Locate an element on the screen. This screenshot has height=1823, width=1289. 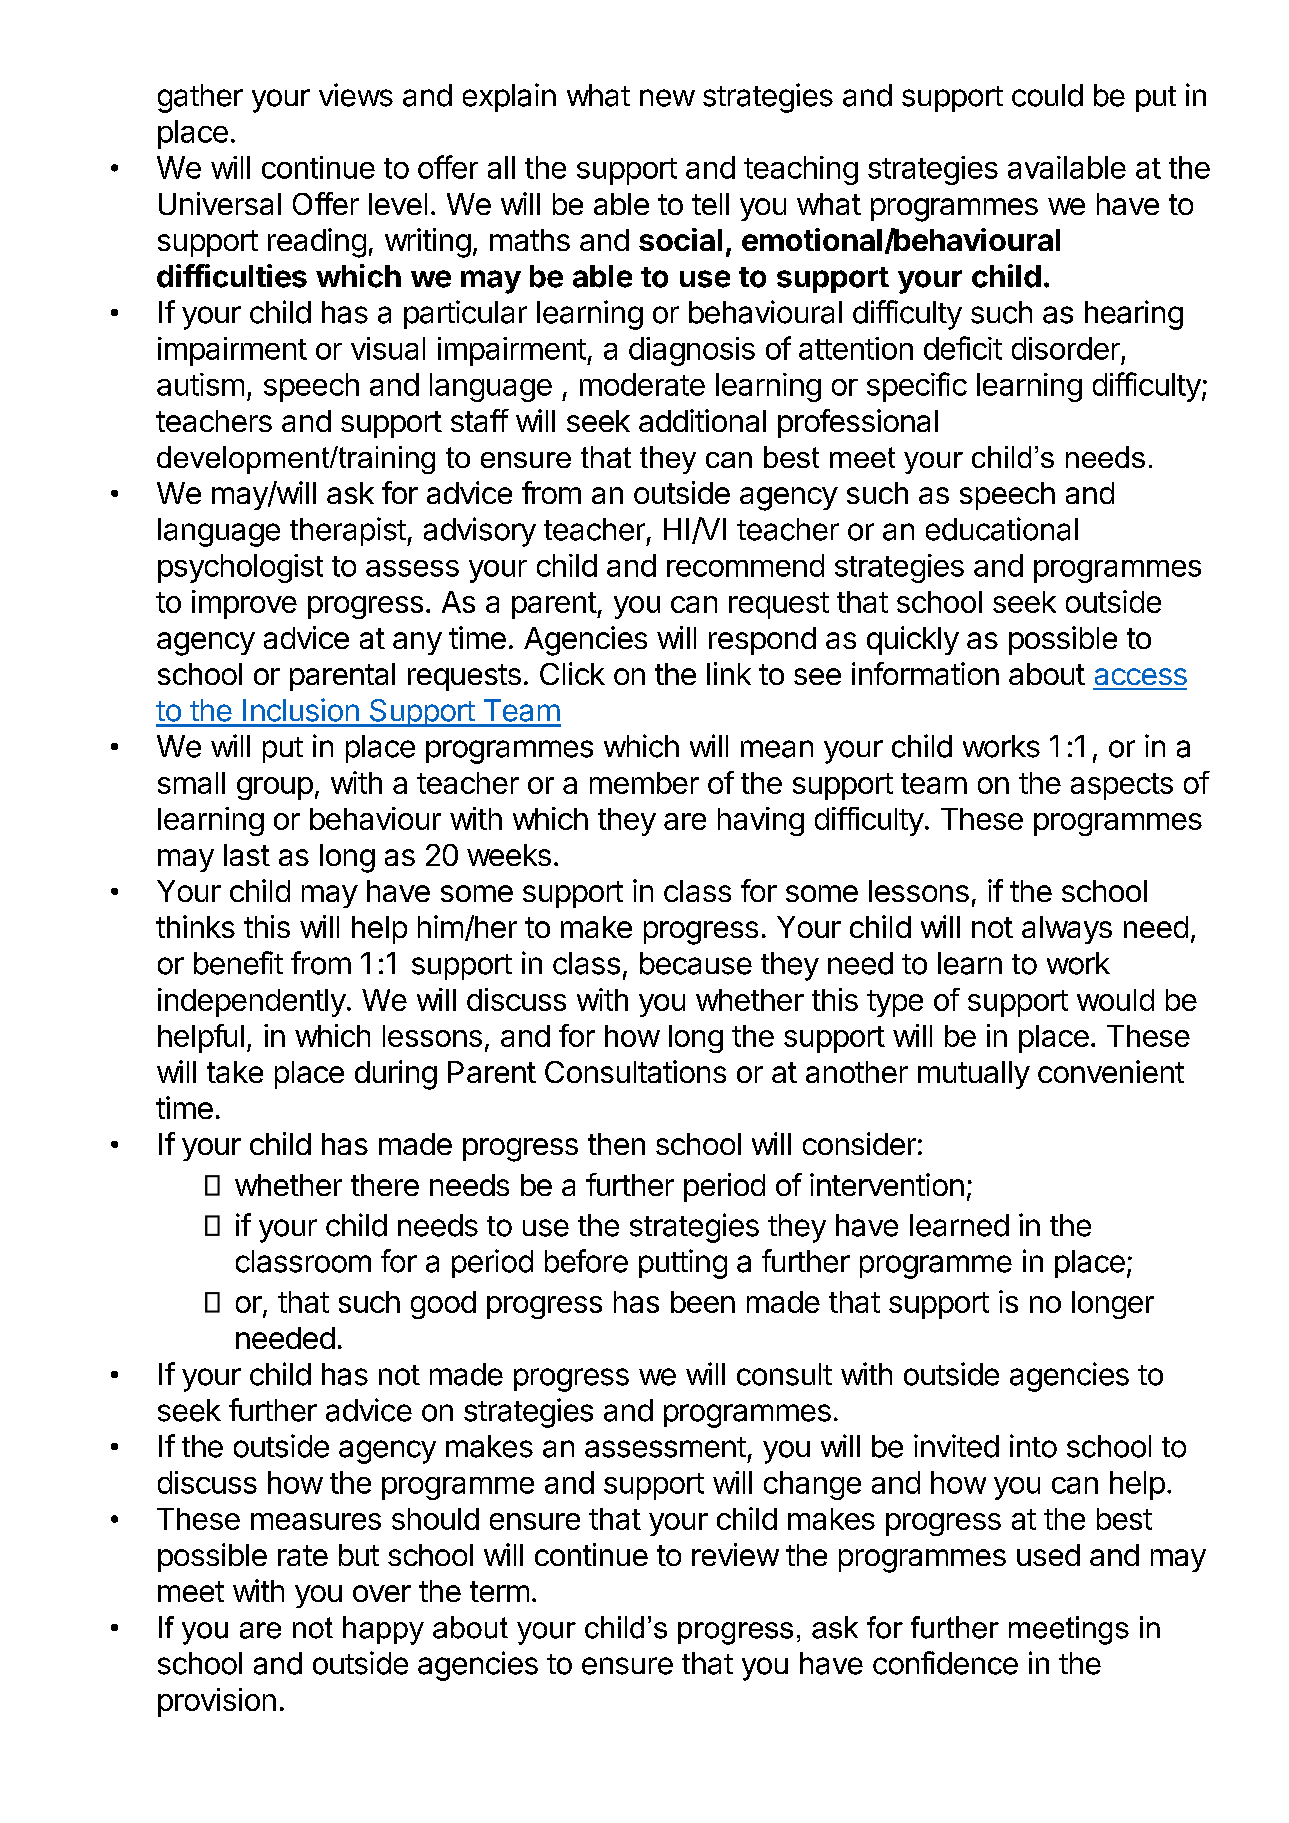
happy is located at coordinates (383, 1630).
